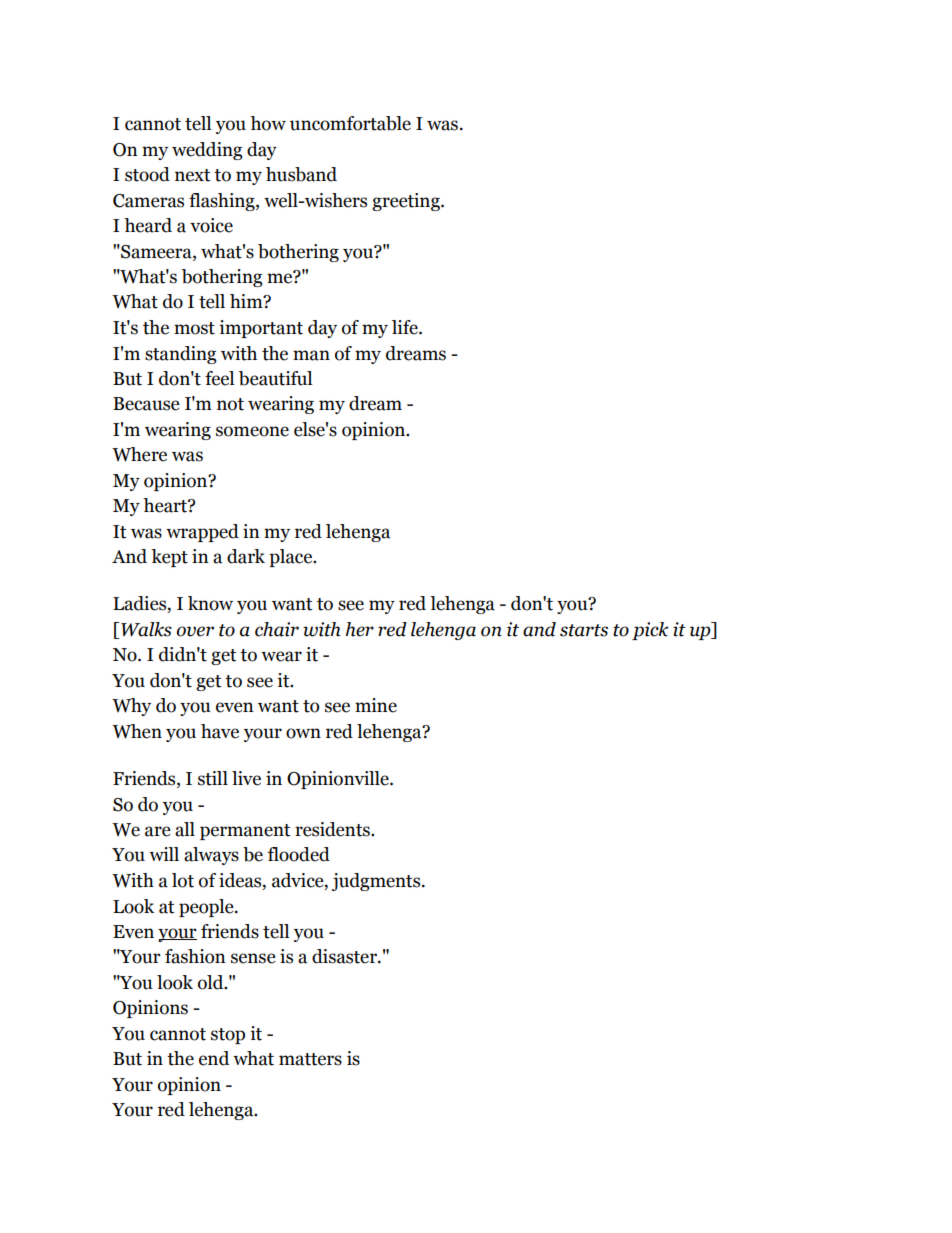 Image resolution: width=952 pixels, height=1233 pixels. I want to click on uncomfortable, so click(350, 123).
